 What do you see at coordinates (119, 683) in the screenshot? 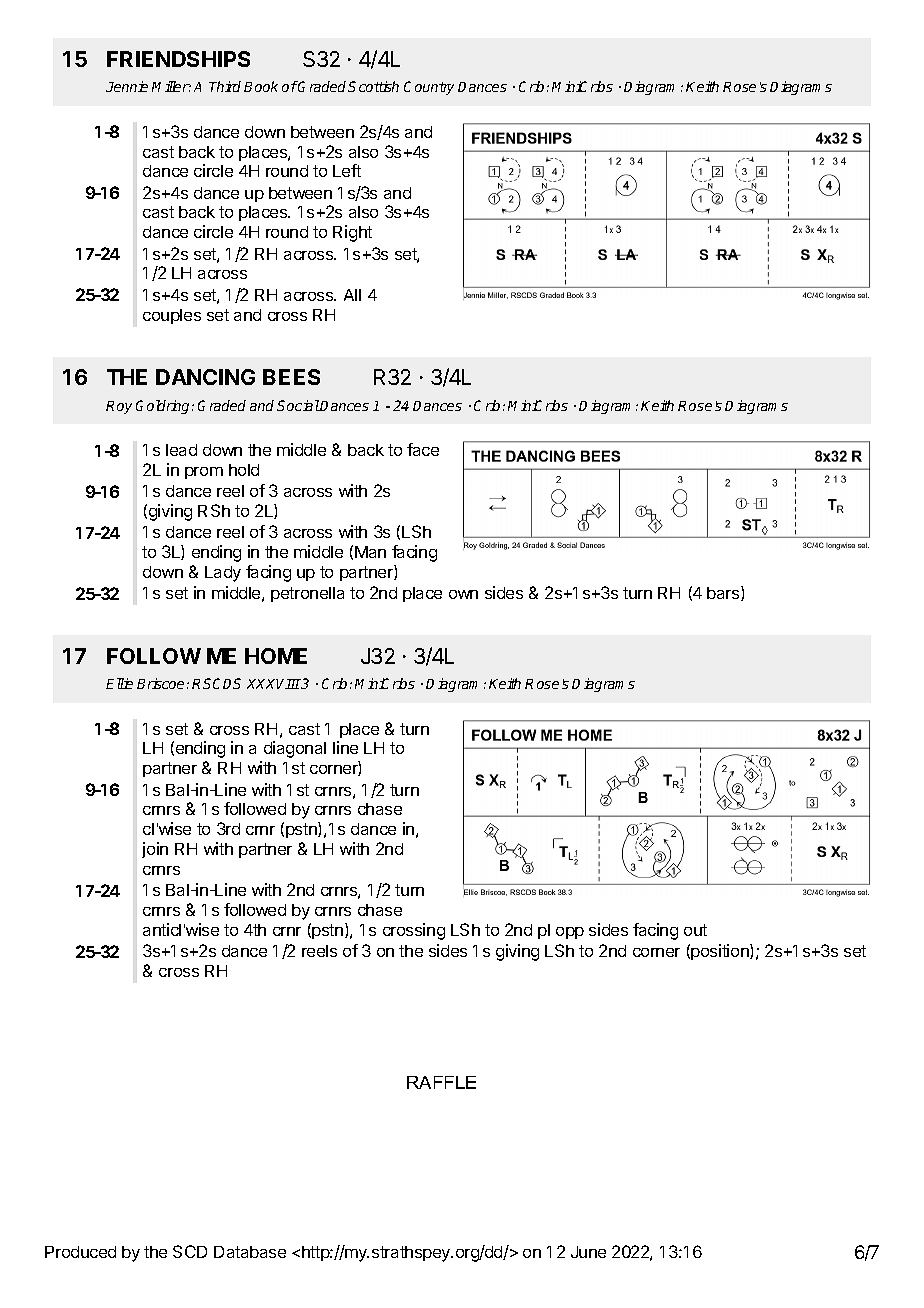
I see `Ellie` at bounding box center [119, 683].
